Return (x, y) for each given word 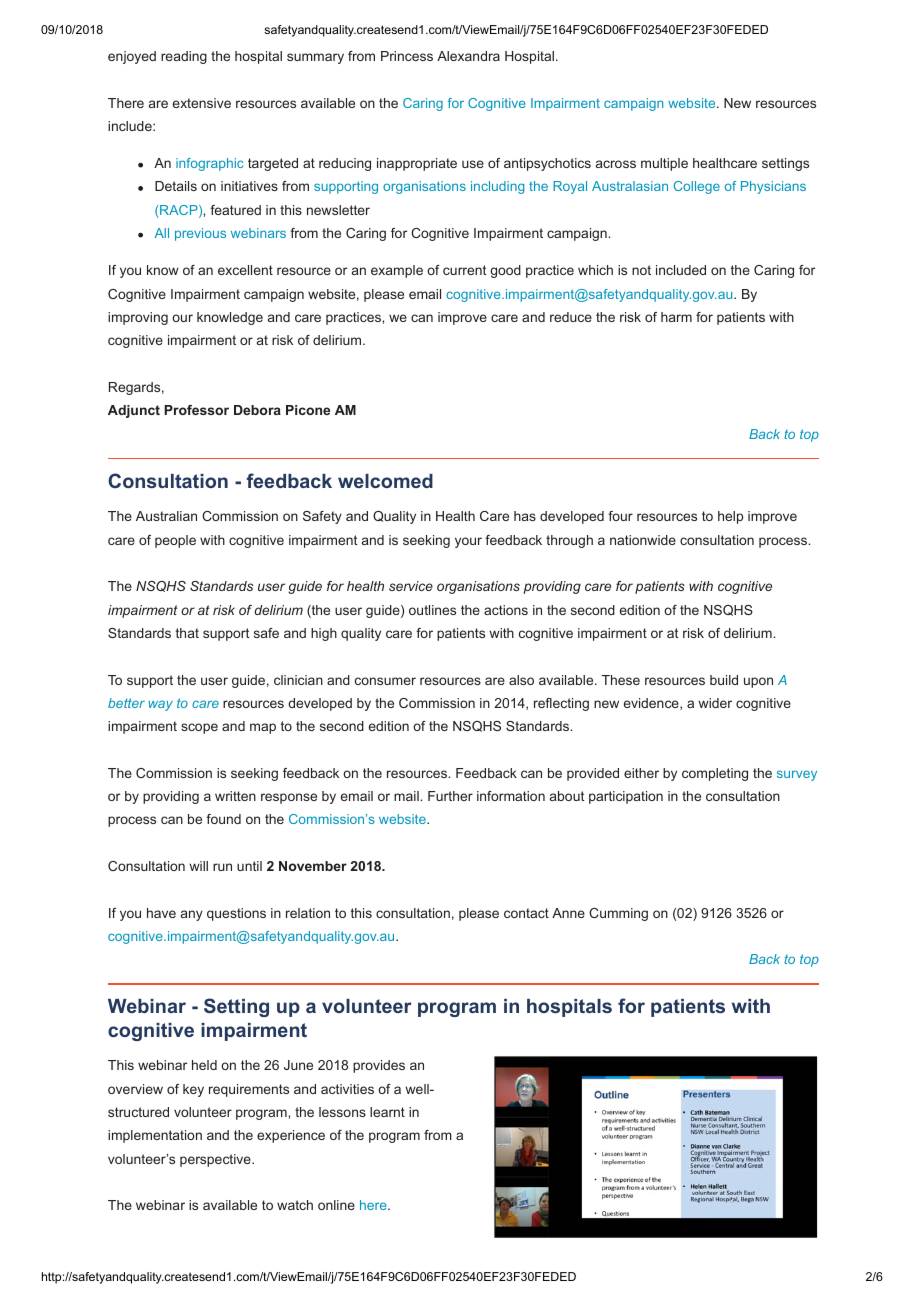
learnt (387, 1112)
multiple (664, 164)
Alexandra (468, 56)
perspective (216, 1160)
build (724, 680)
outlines (432, 610)
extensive (202, 103)
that (187, 633)
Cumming (618, 914)
